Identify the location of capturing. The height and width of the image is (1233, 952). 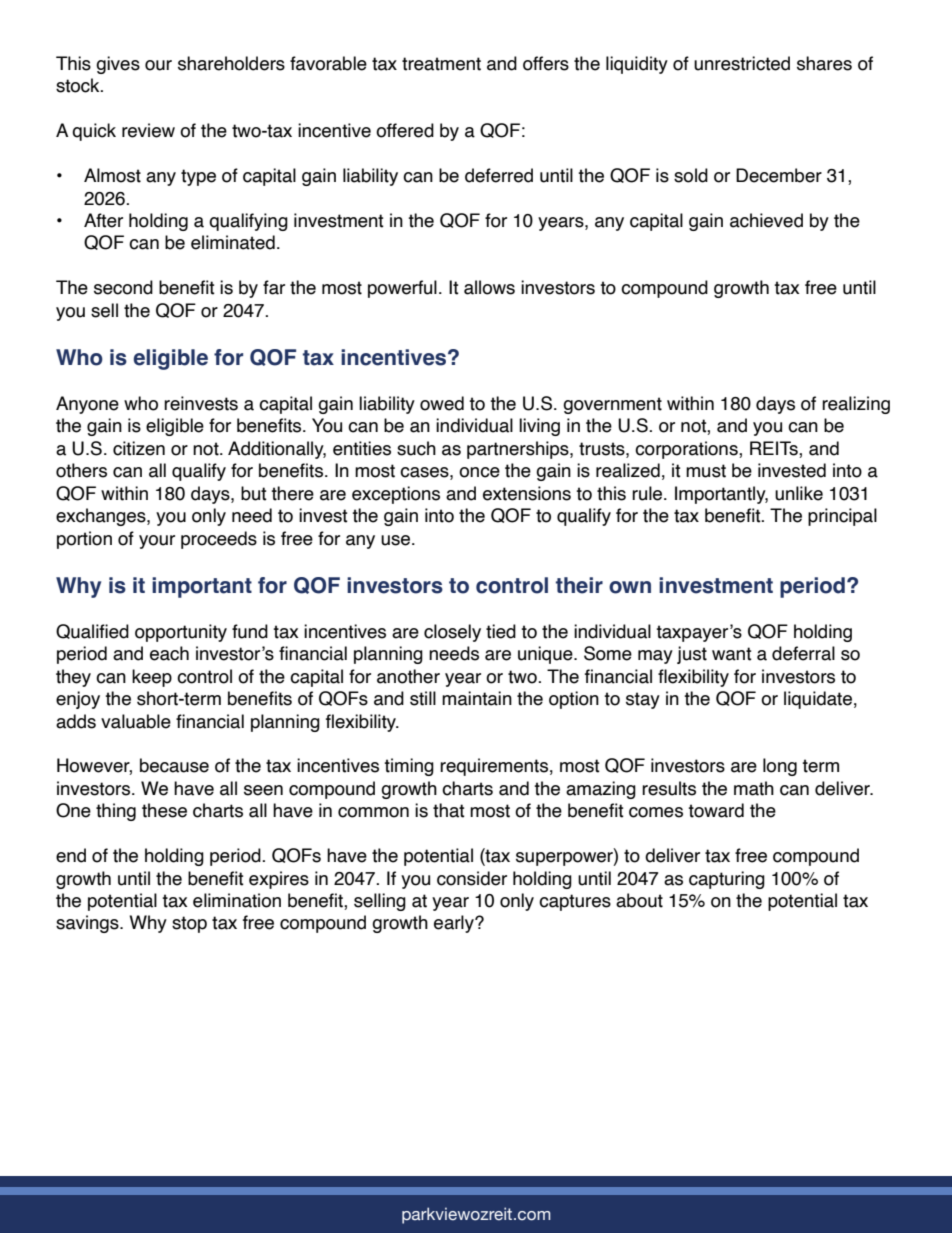
(727, 880).
